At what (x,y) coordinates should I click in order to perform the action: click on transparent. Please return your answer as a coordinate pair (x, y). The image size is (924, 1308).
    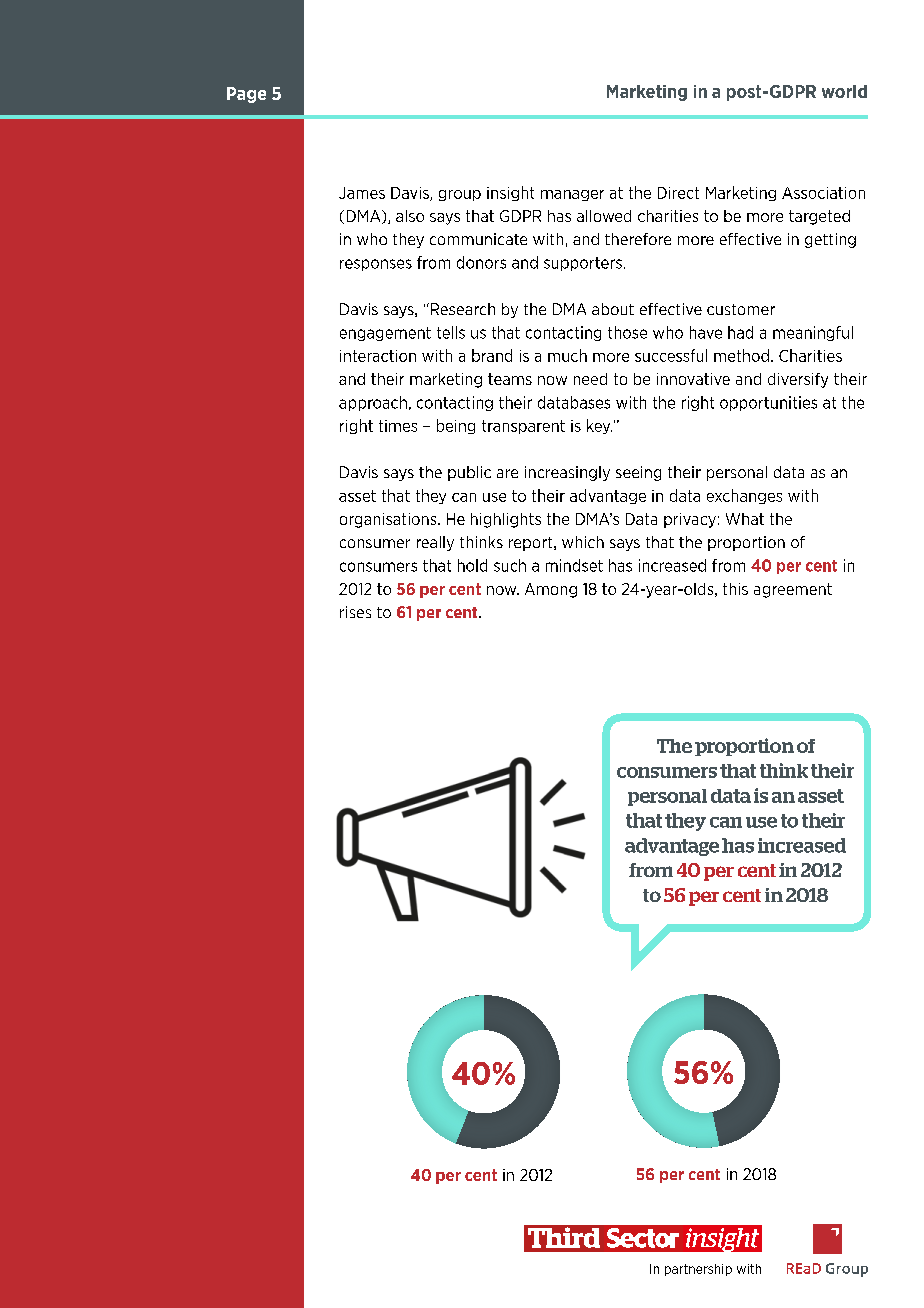
    Looking at the image, I should click on (523, 427).
